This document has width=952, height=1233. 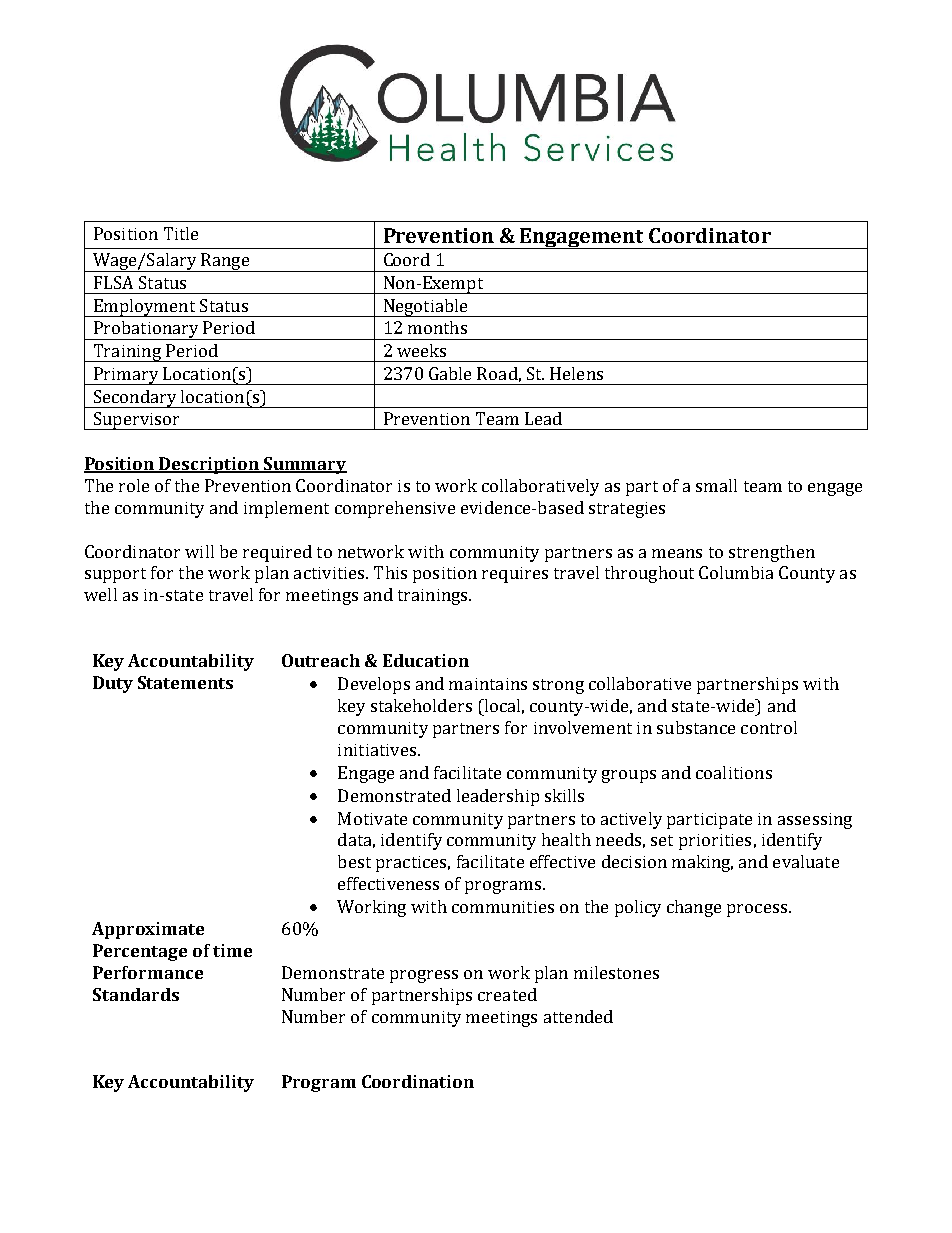 I want to click on milestones, so click(x=616, y=972).
